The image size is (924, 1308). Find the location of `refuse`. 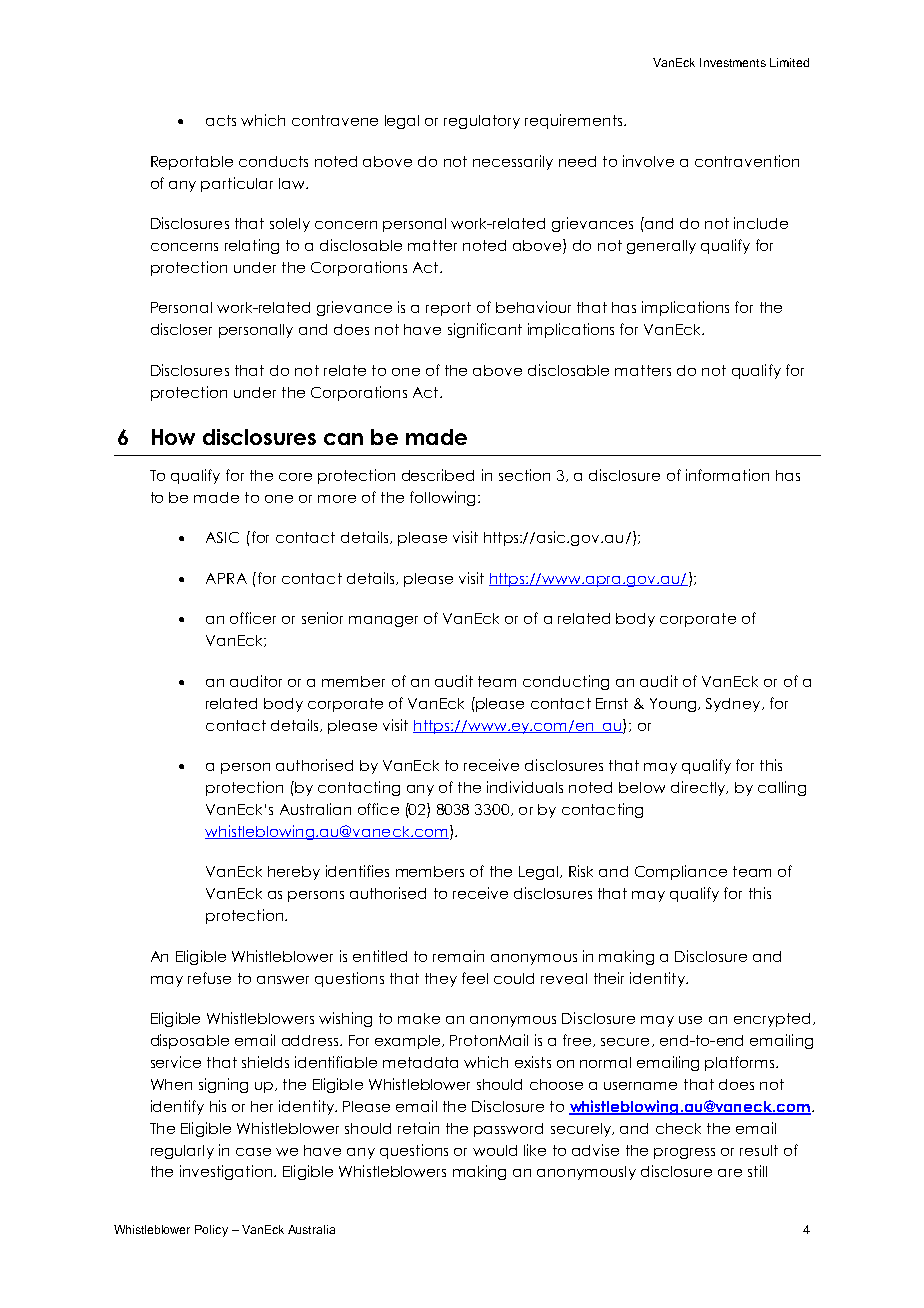

refuse is located at coordinates (209, 978).
